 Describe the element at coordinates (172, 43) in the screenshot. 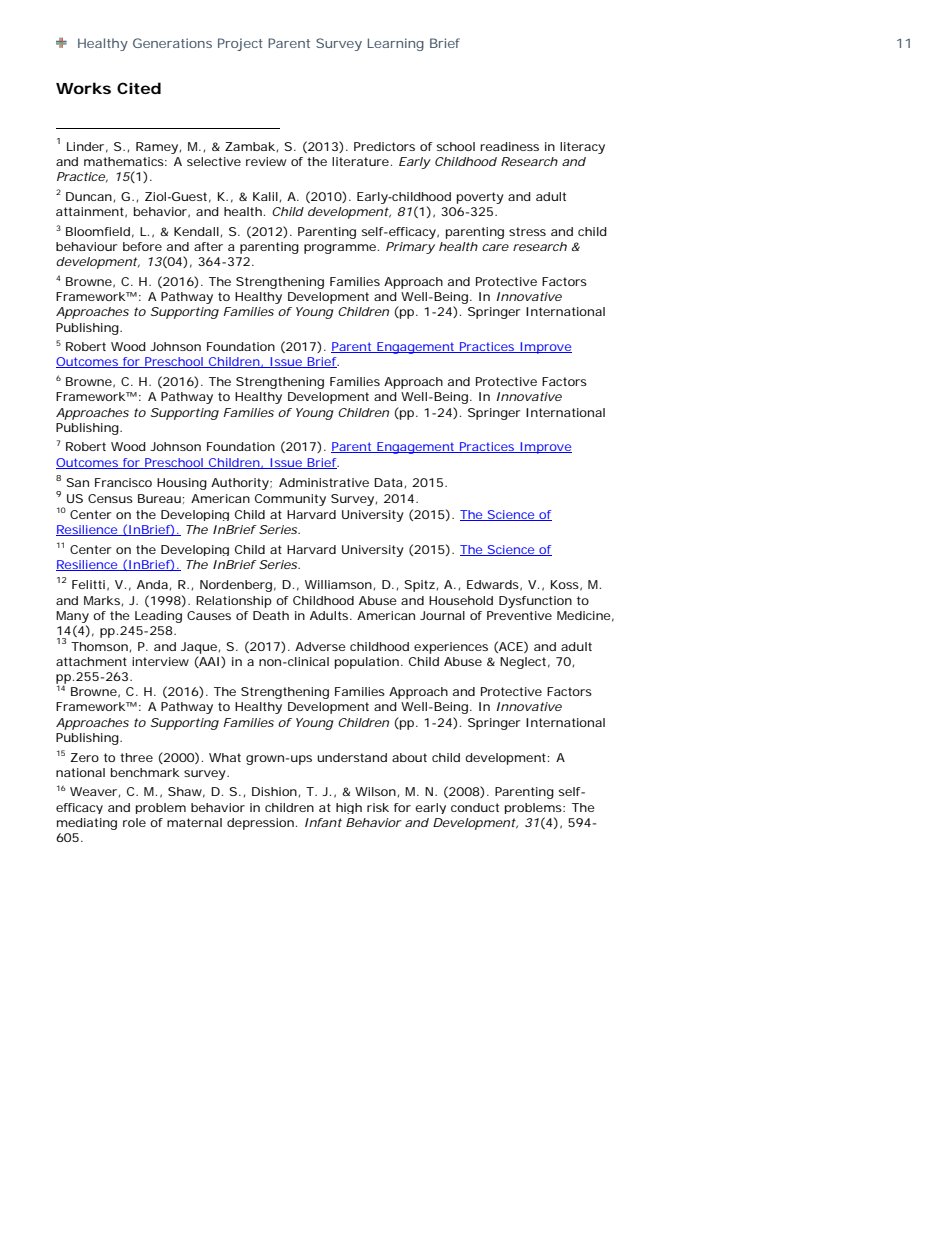

I see `Generations` at that location.
